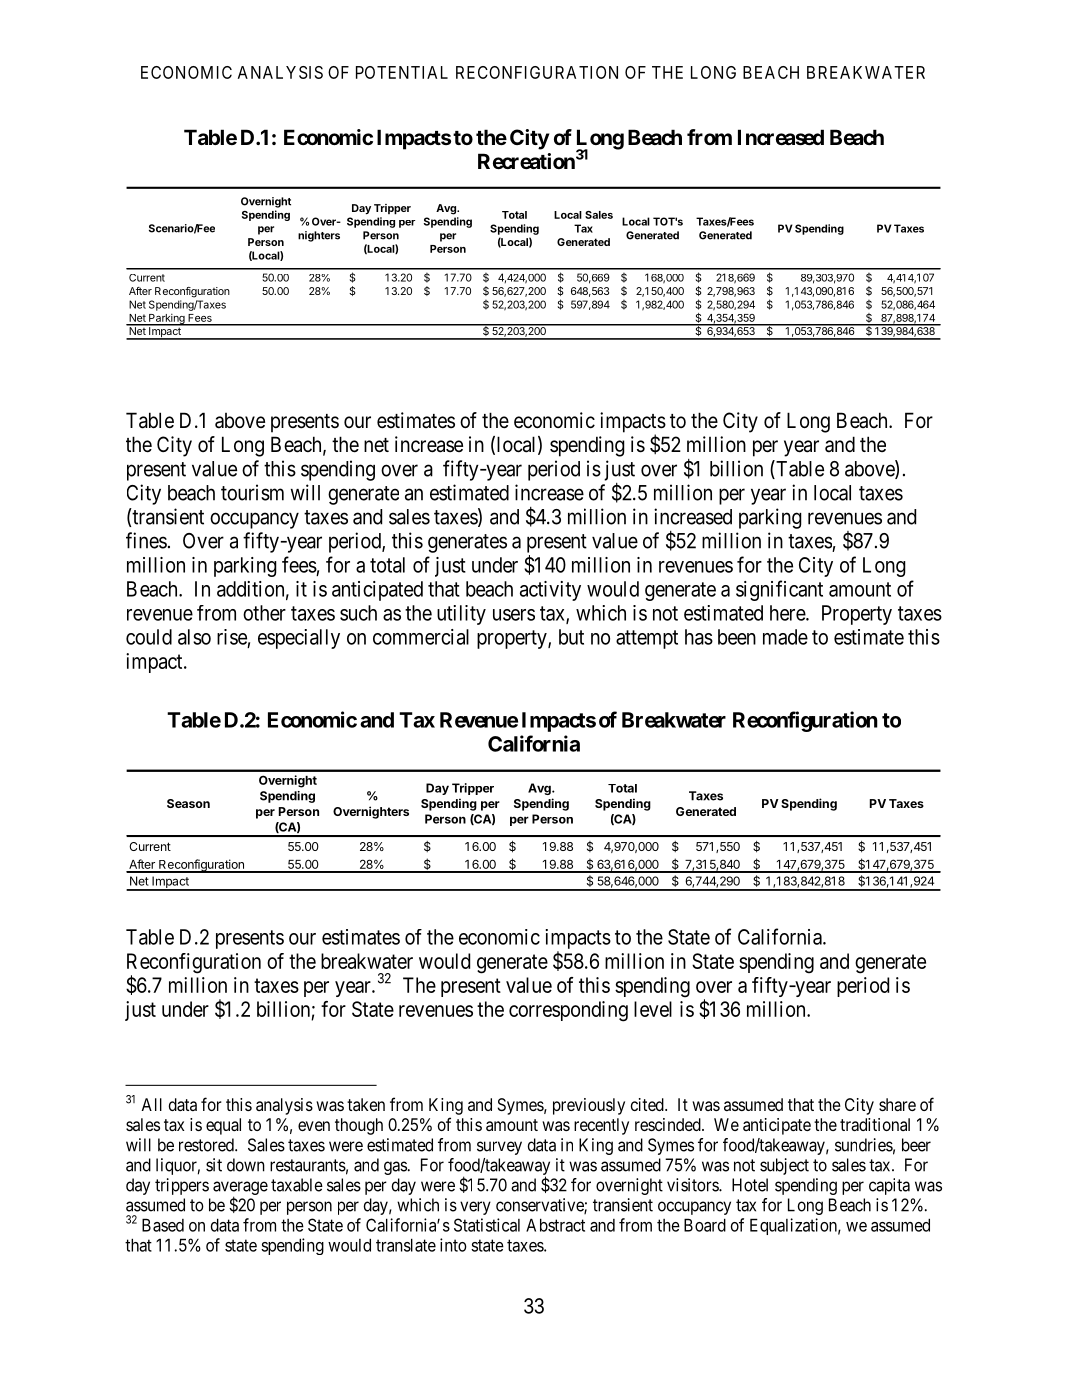 Image resolution: width=1067 pixels, height=1381 pixels. I want to click on POTENTIAL, so click(402, 72).
